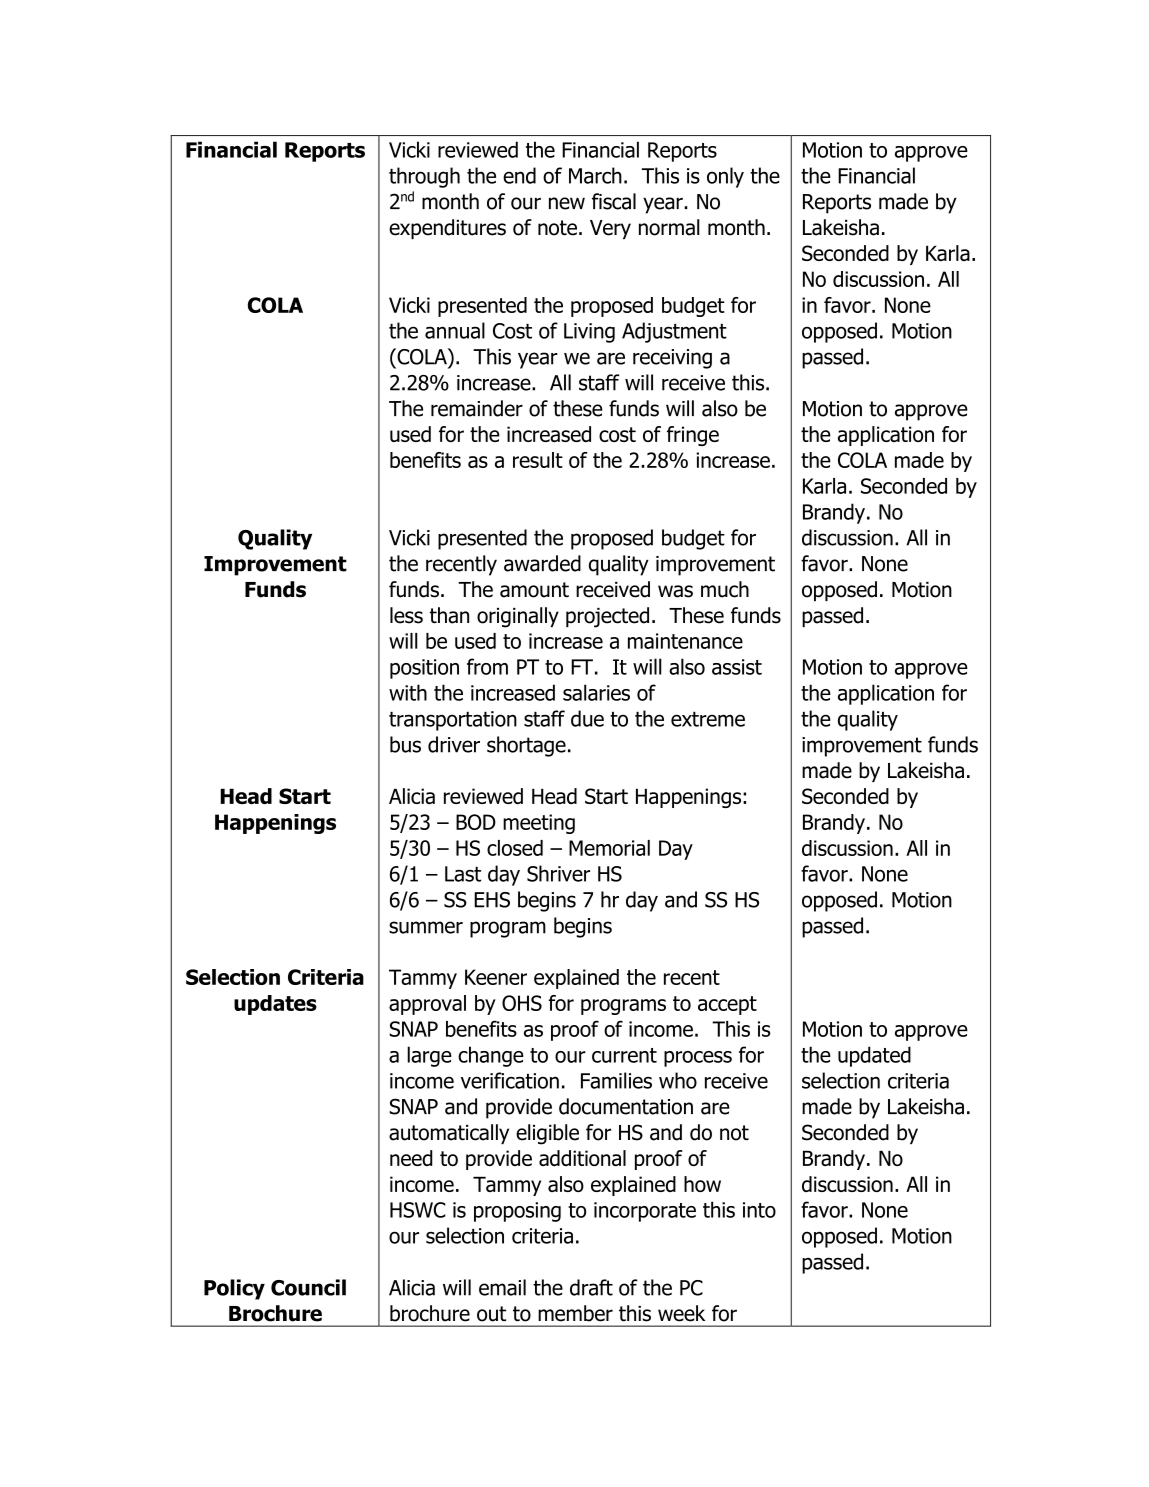 This document has width=1149, height=1487. What do you see at coordinates (874, 1056) in the document?
I see `updated` at bounding box center [874, 1056].
